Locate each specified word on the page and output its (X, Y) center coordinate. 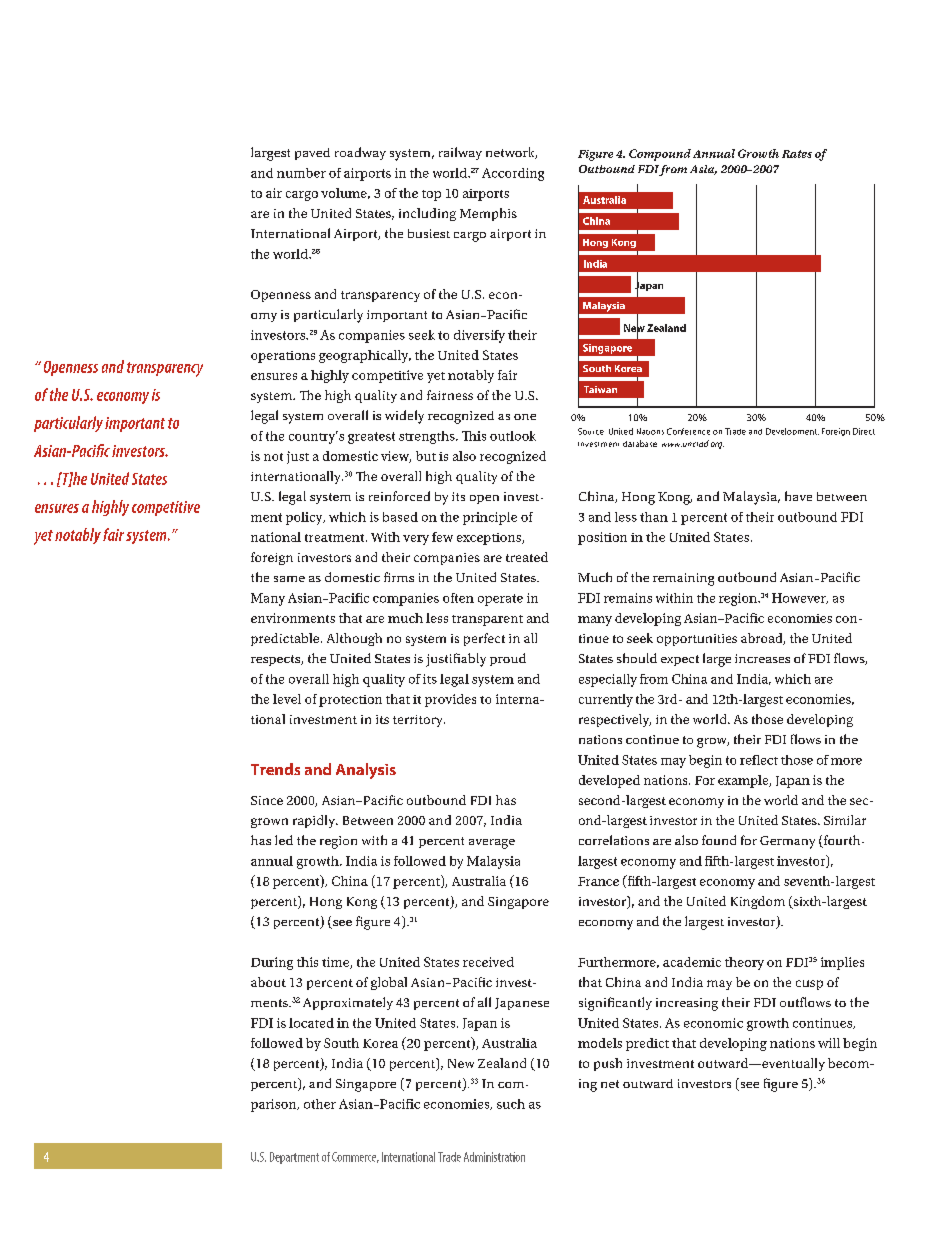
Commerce (355, 1157)
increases (762, 658)
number (301, 173)
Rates (797, 154)
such (511, 1104)
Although (354, 639)
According (513, 174)
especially (608, 680)
